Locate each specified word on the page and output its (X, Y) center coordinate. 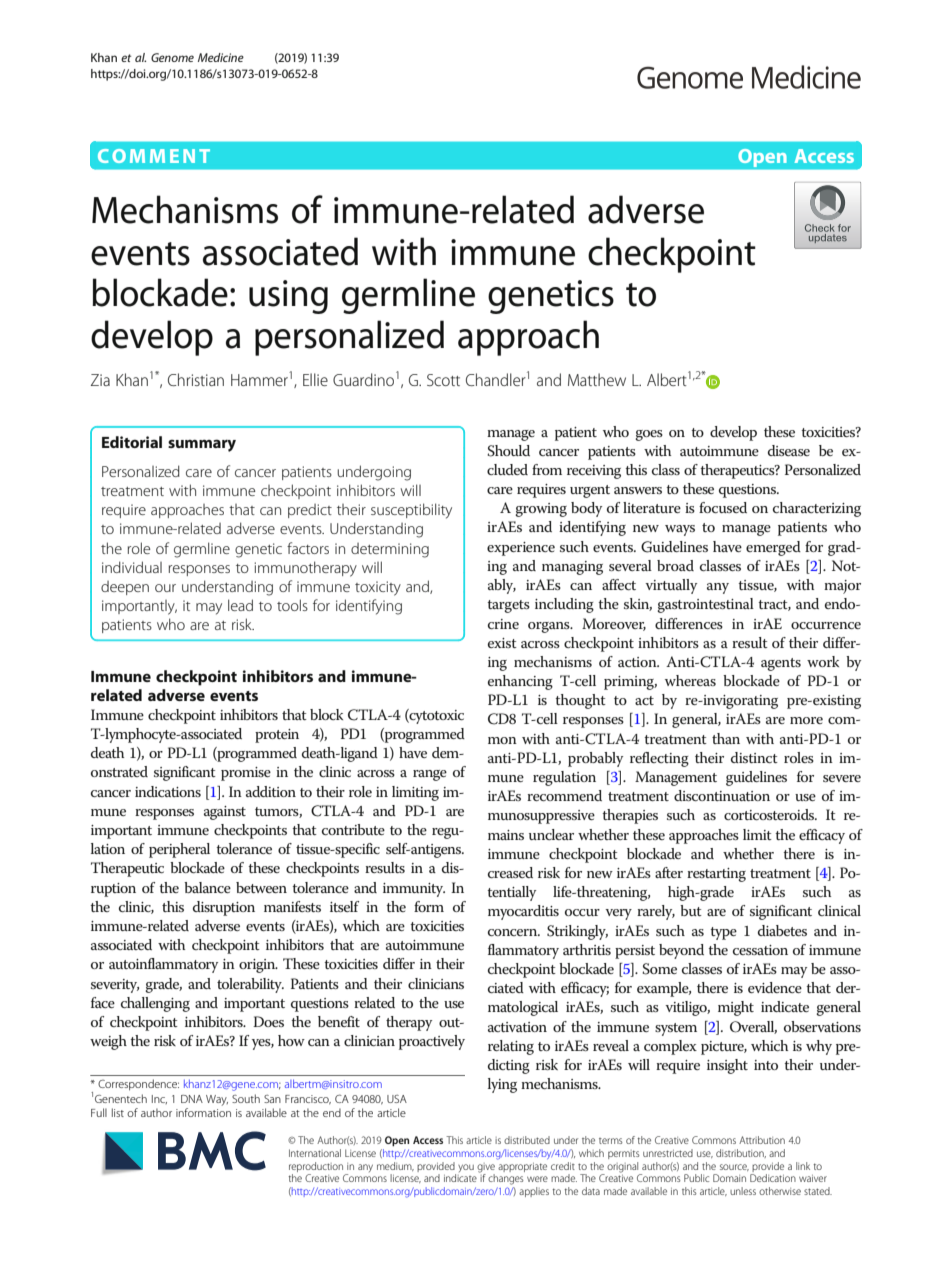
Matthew (597, 379)
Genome (172, 57)
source (734, 1167)
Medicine (221, 57)
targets (508, 606)
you (466, 1168)
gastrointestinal (705, 605)
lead (240, 605)
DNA (192, 1099)
